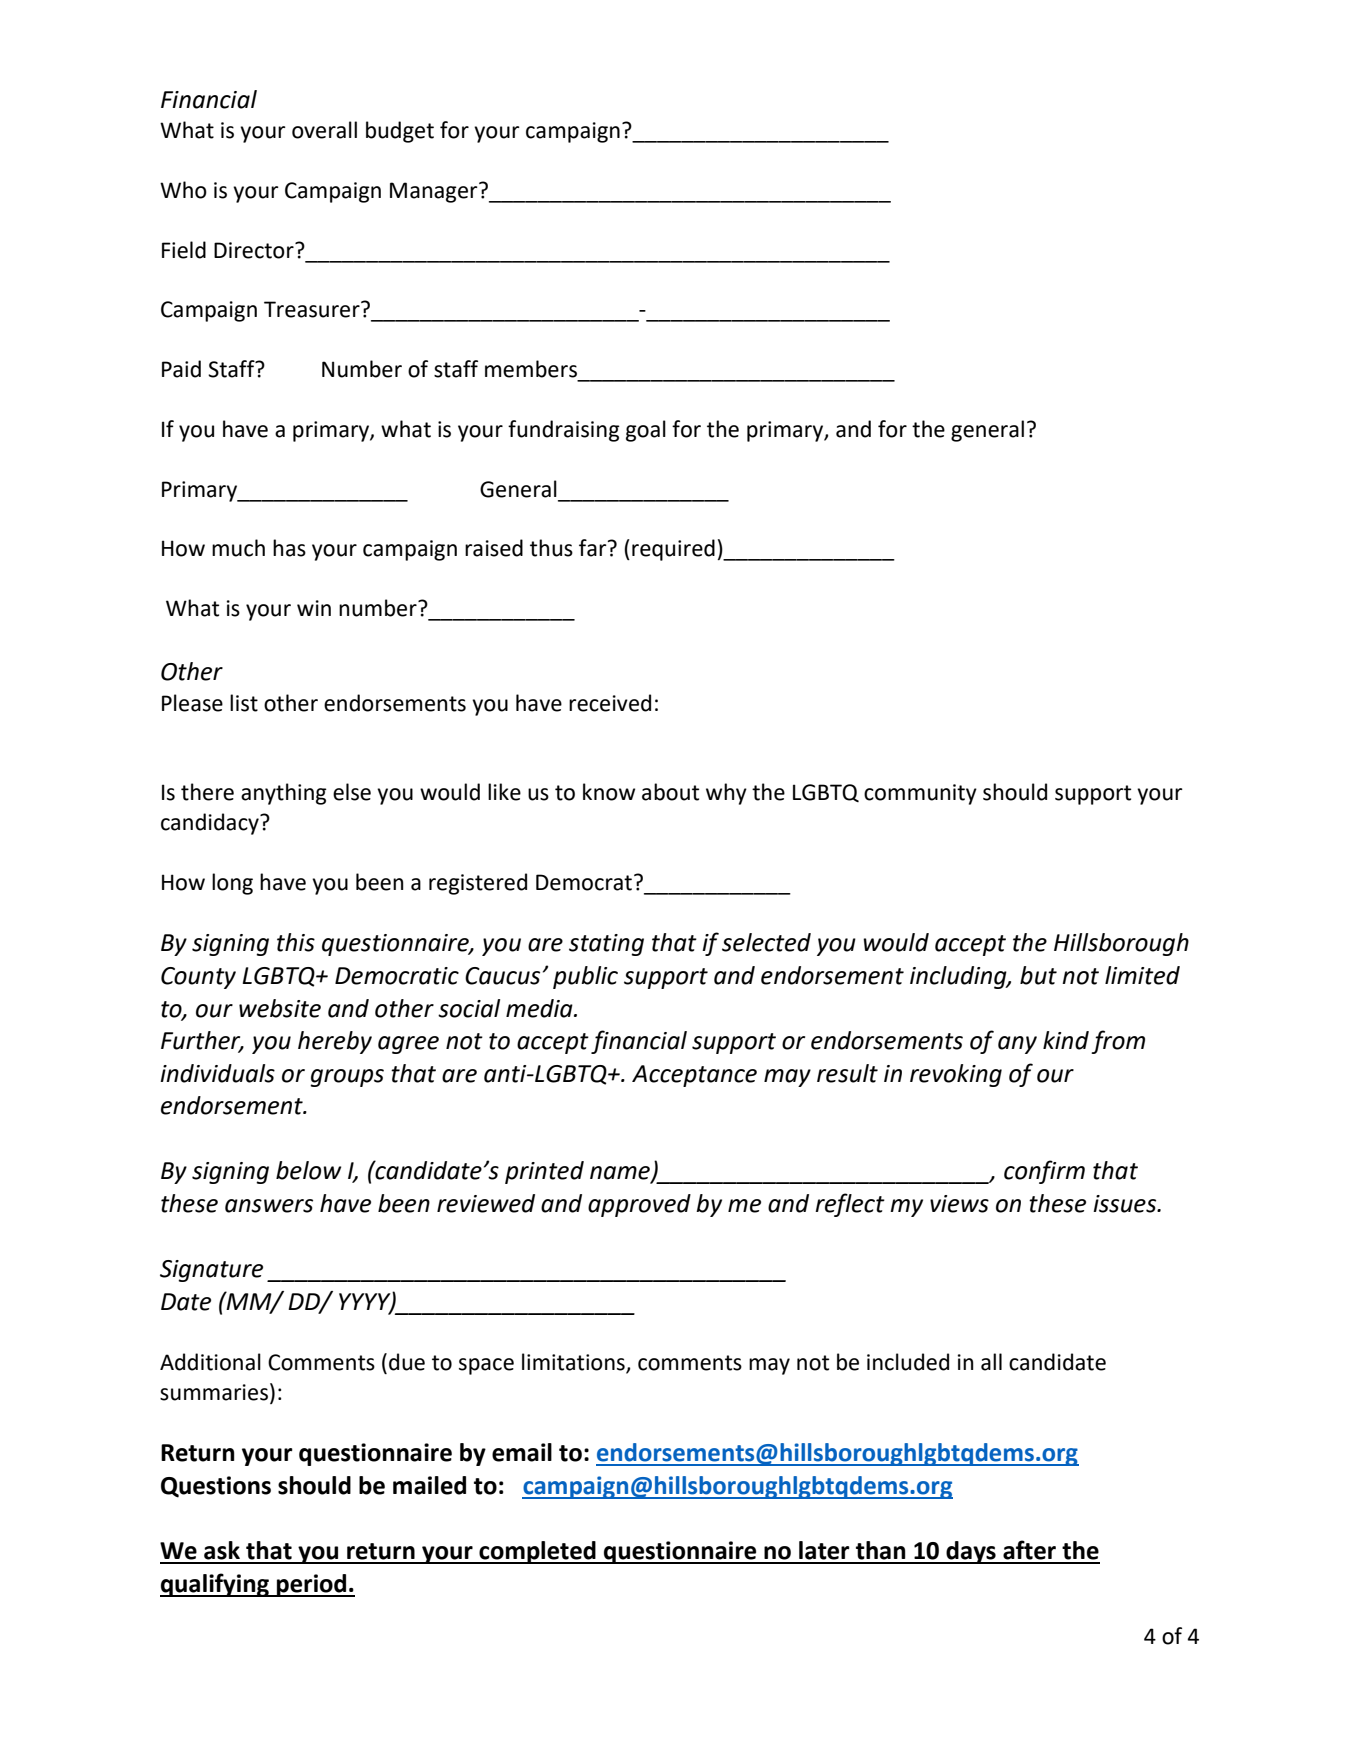 The height and width of the image is (1760, 1360). I want to click on long, so click(232, 884).
